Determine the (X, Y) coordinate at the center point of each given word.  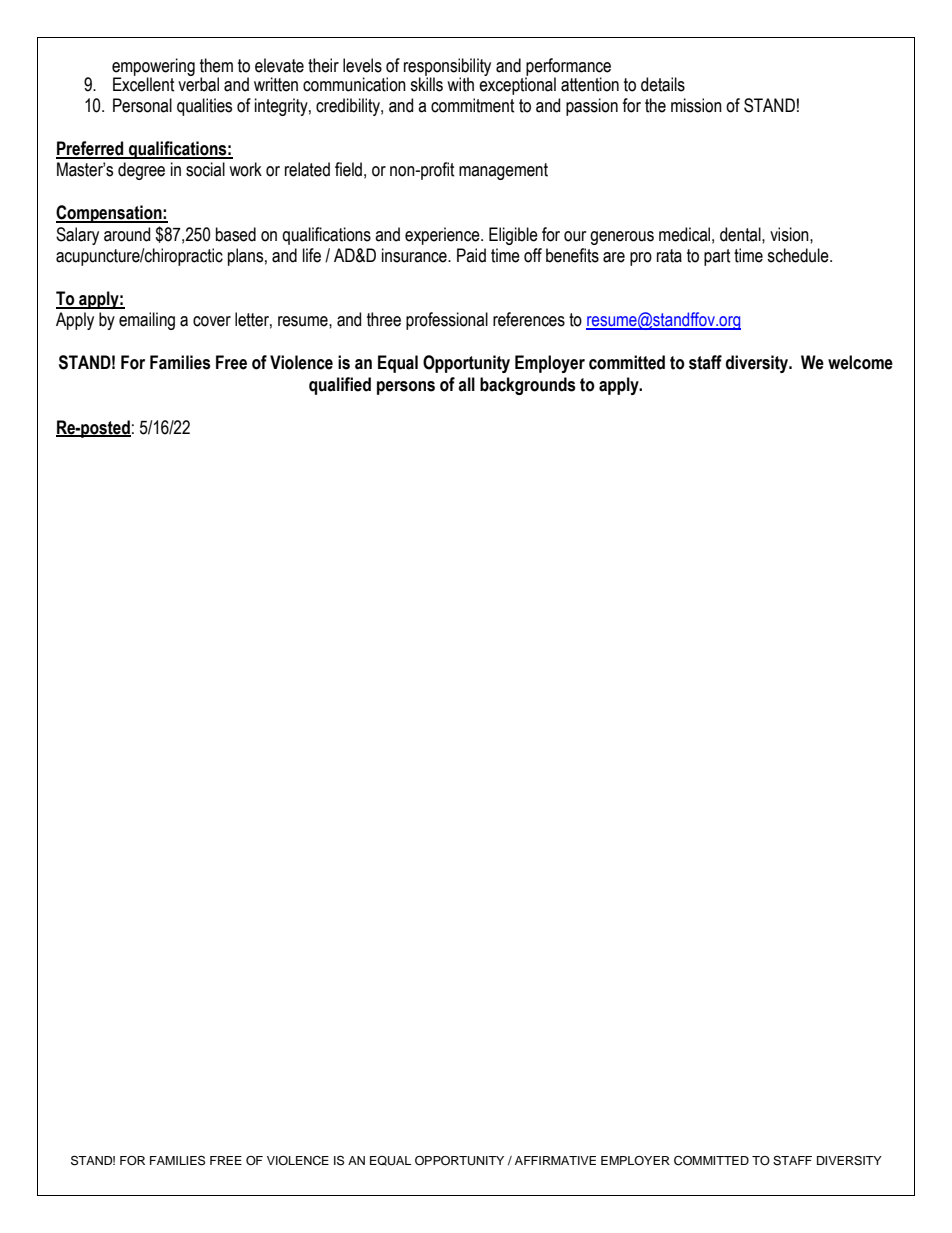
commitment (473, 105)
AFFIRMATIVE (555, 1160)
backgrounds (528, 386)
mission (696, 105)
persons (406, 388)
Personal (142, 105)
